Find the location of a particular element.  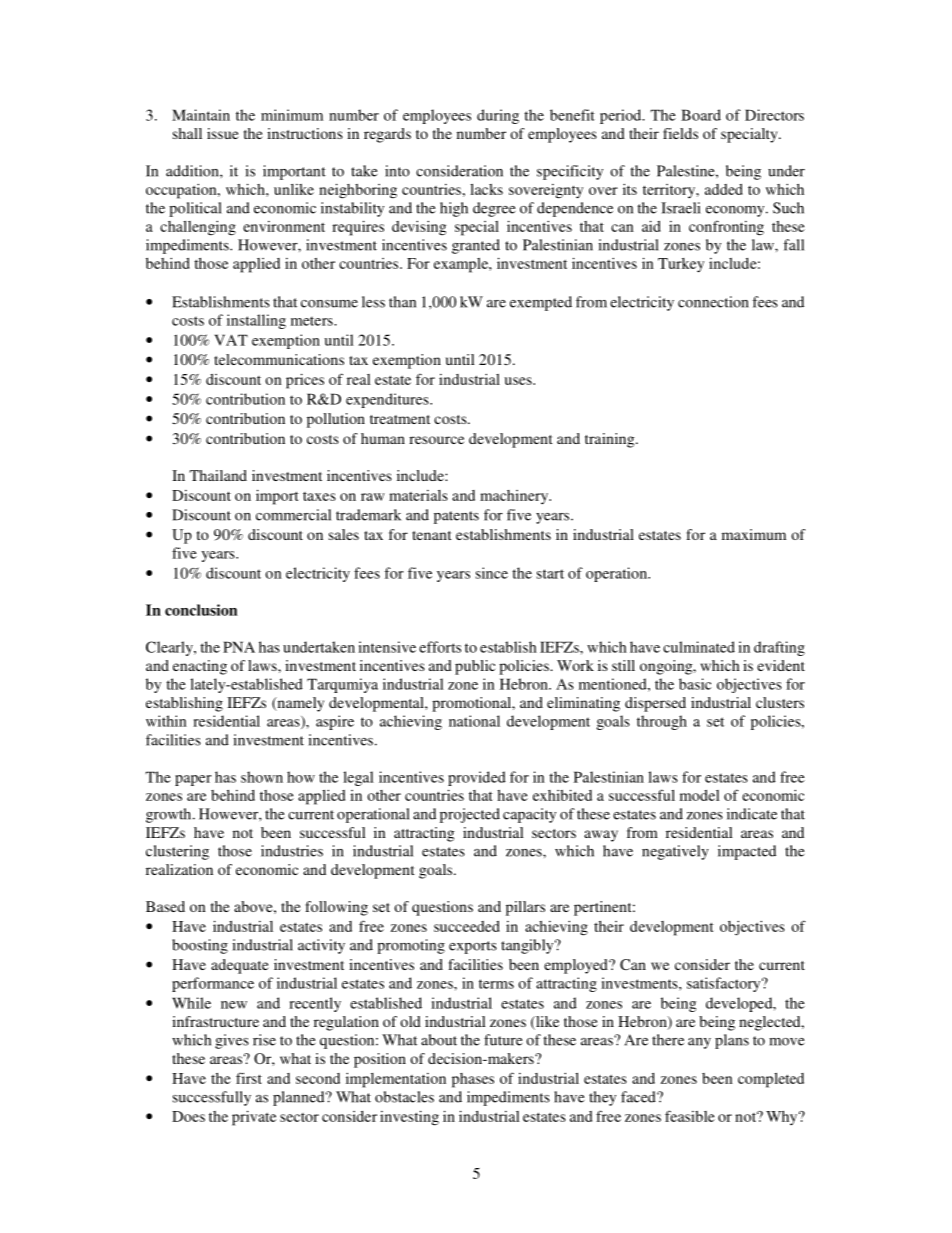

issue is located at coordinates (223, 133).
